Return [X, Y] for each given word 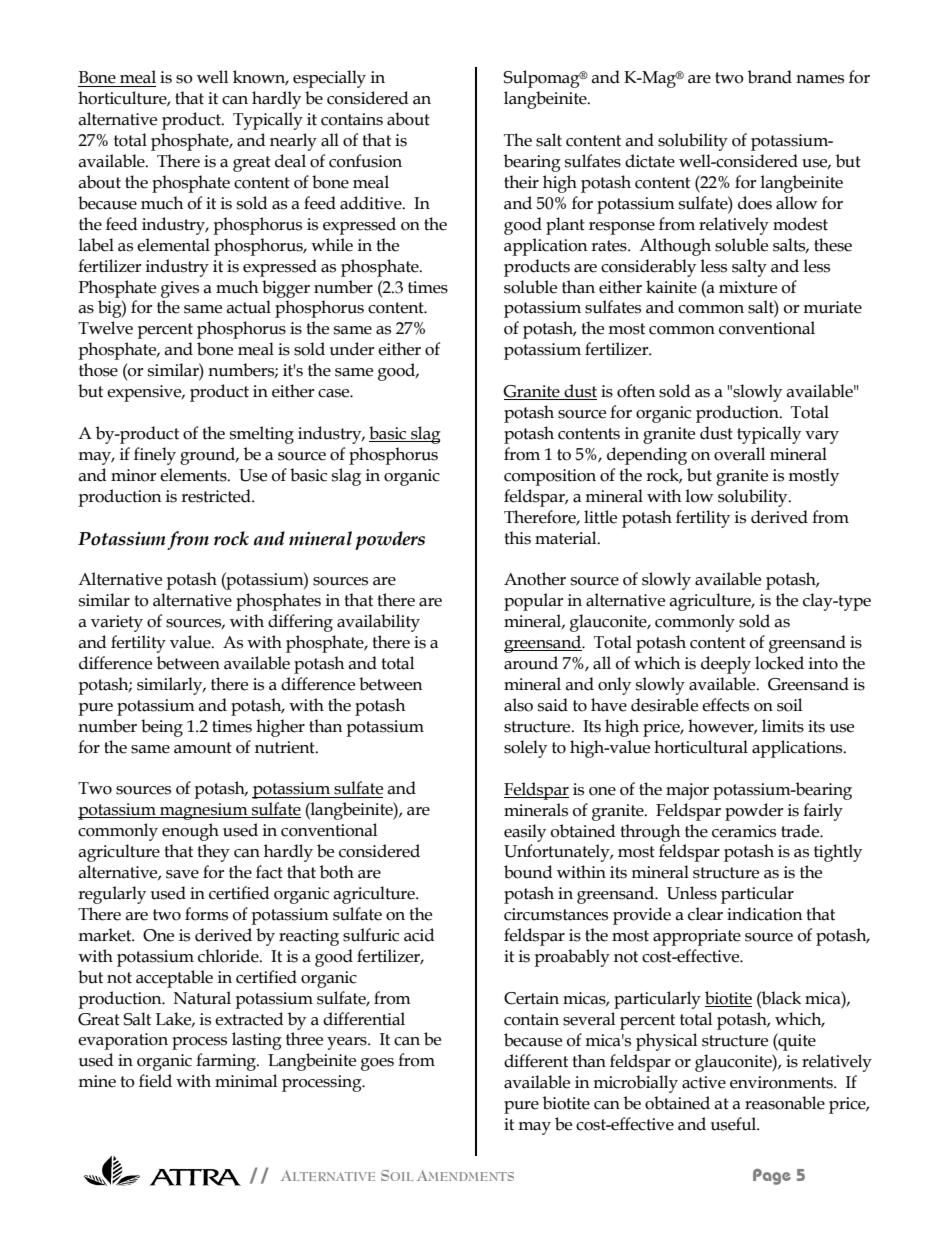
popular [534, 602]
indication [765, 914]
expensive [145, 393]
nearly [293, 142]
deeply [726, 665]
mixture [748, 287]
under [352, 349]
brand [770, 77]
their [521, 182]
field [155, 1081]
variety [117, 623]
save [182, 874]
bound [528, 872]
